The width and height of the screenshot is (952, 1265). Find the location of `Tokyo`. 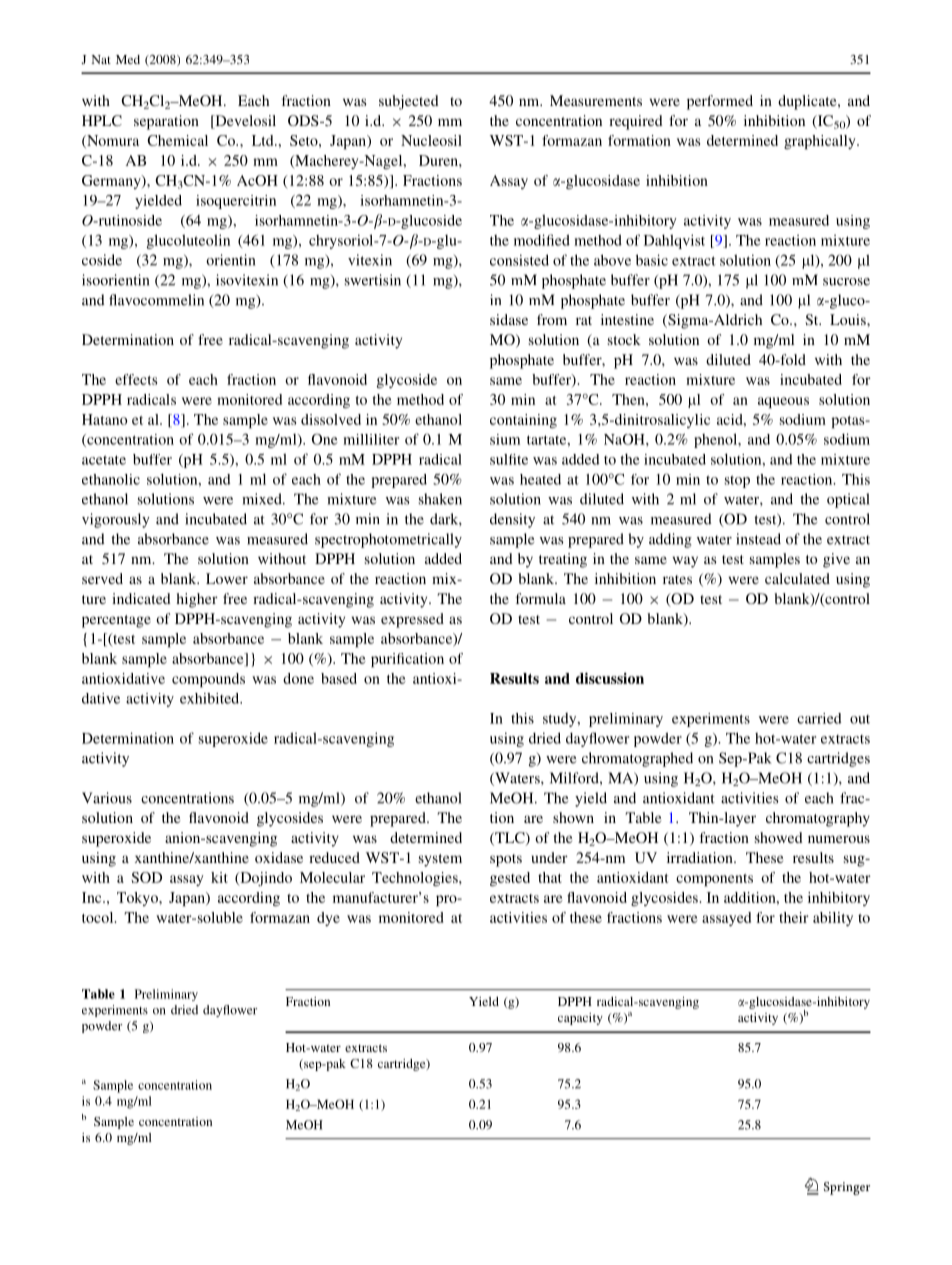

Tokyo is located at coordinates (138, 899).
